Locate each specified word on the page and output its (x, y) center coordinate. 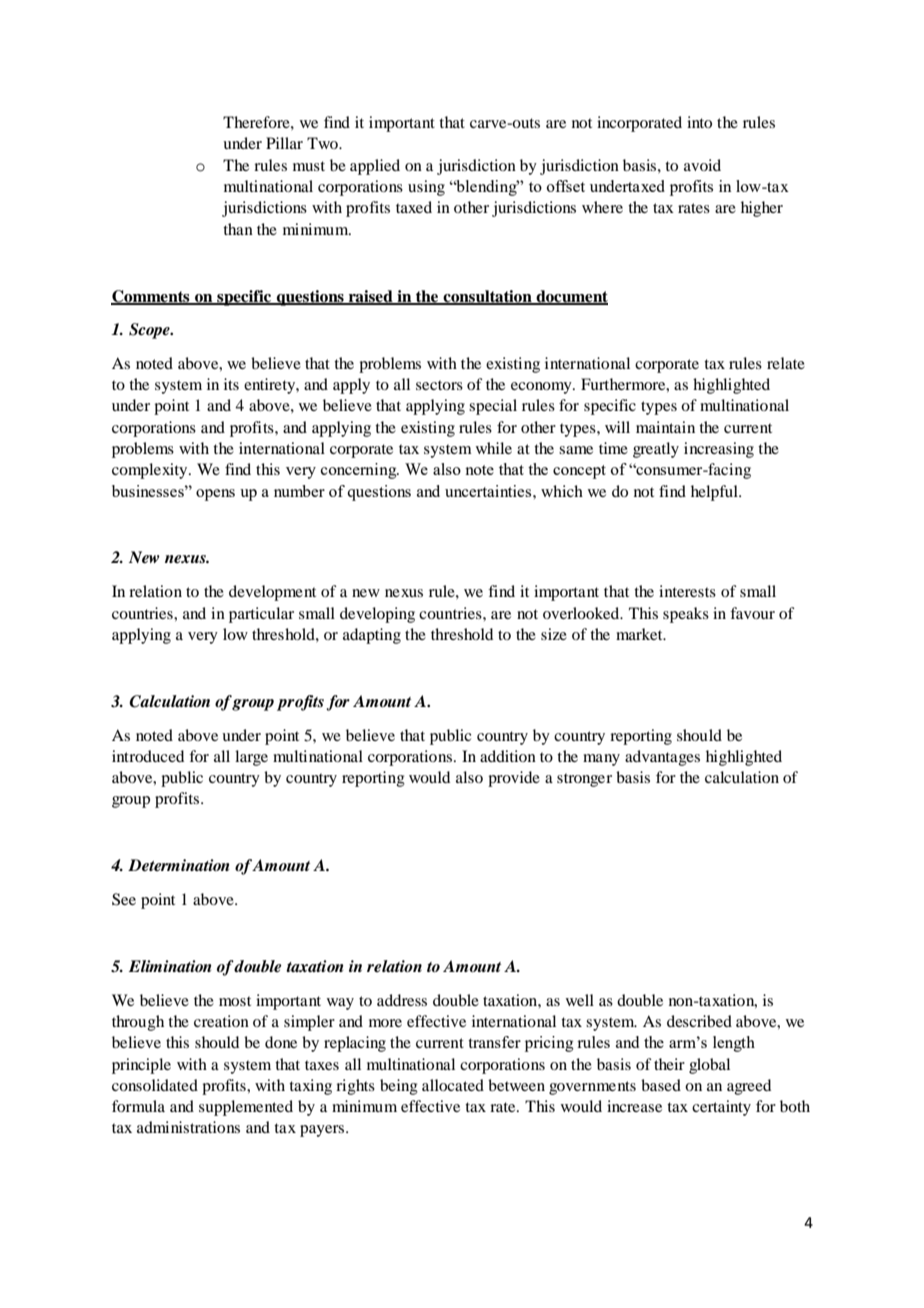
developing (377, 615)
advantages (662, 758)
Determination (178, 865)
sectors (439, 385)
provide (514, 779)
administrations (188, 1127)
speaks (686, 615)
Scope (150, 331)
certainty (721, 1108)
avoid (702, 165)
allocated (453, 1085)
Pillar (284, 143)
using (426, 188)
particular (261, 615)
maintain (665, 427)
